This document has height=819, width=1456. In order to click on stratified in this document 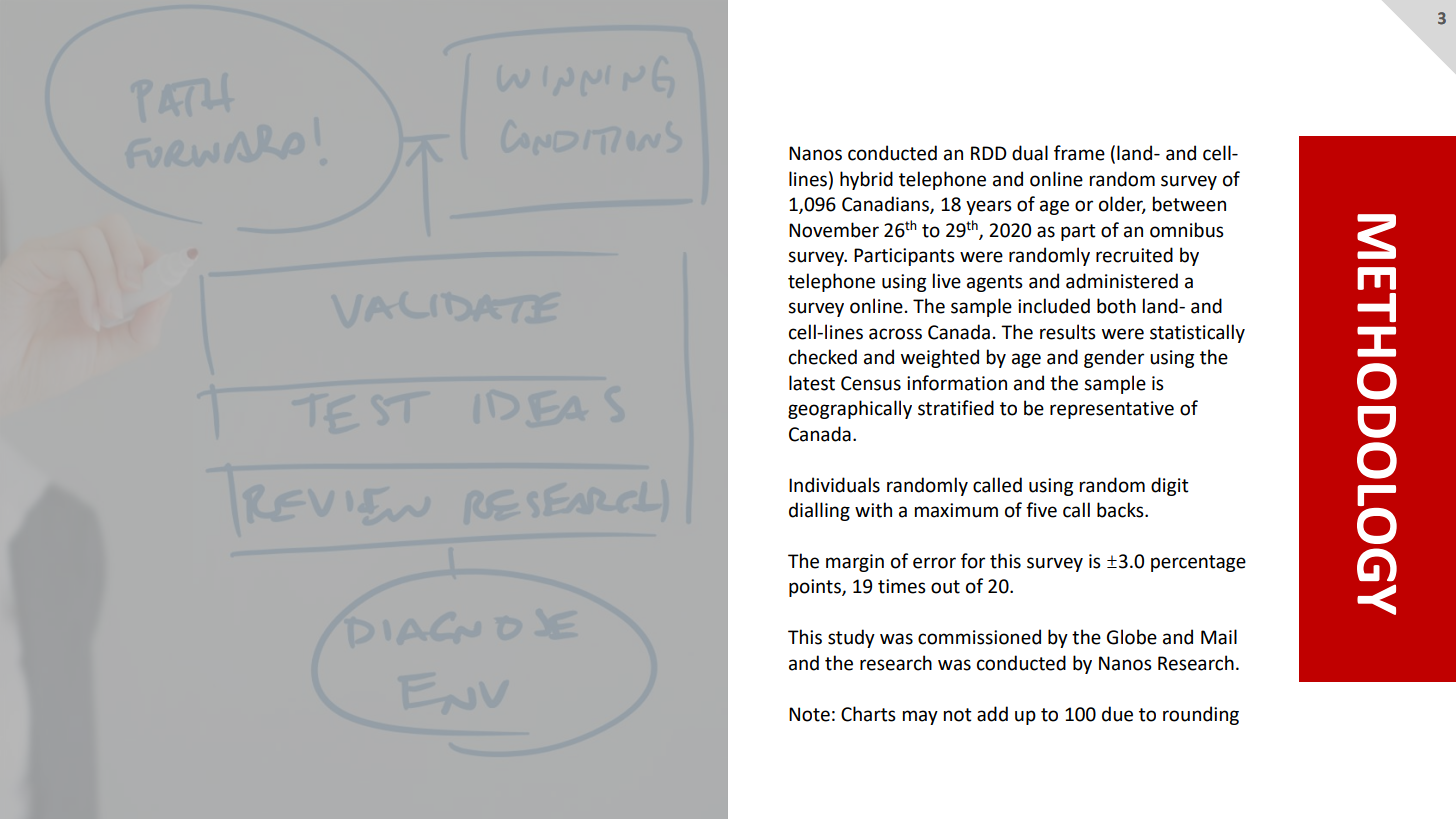, I will do `click(956, 408)`.
